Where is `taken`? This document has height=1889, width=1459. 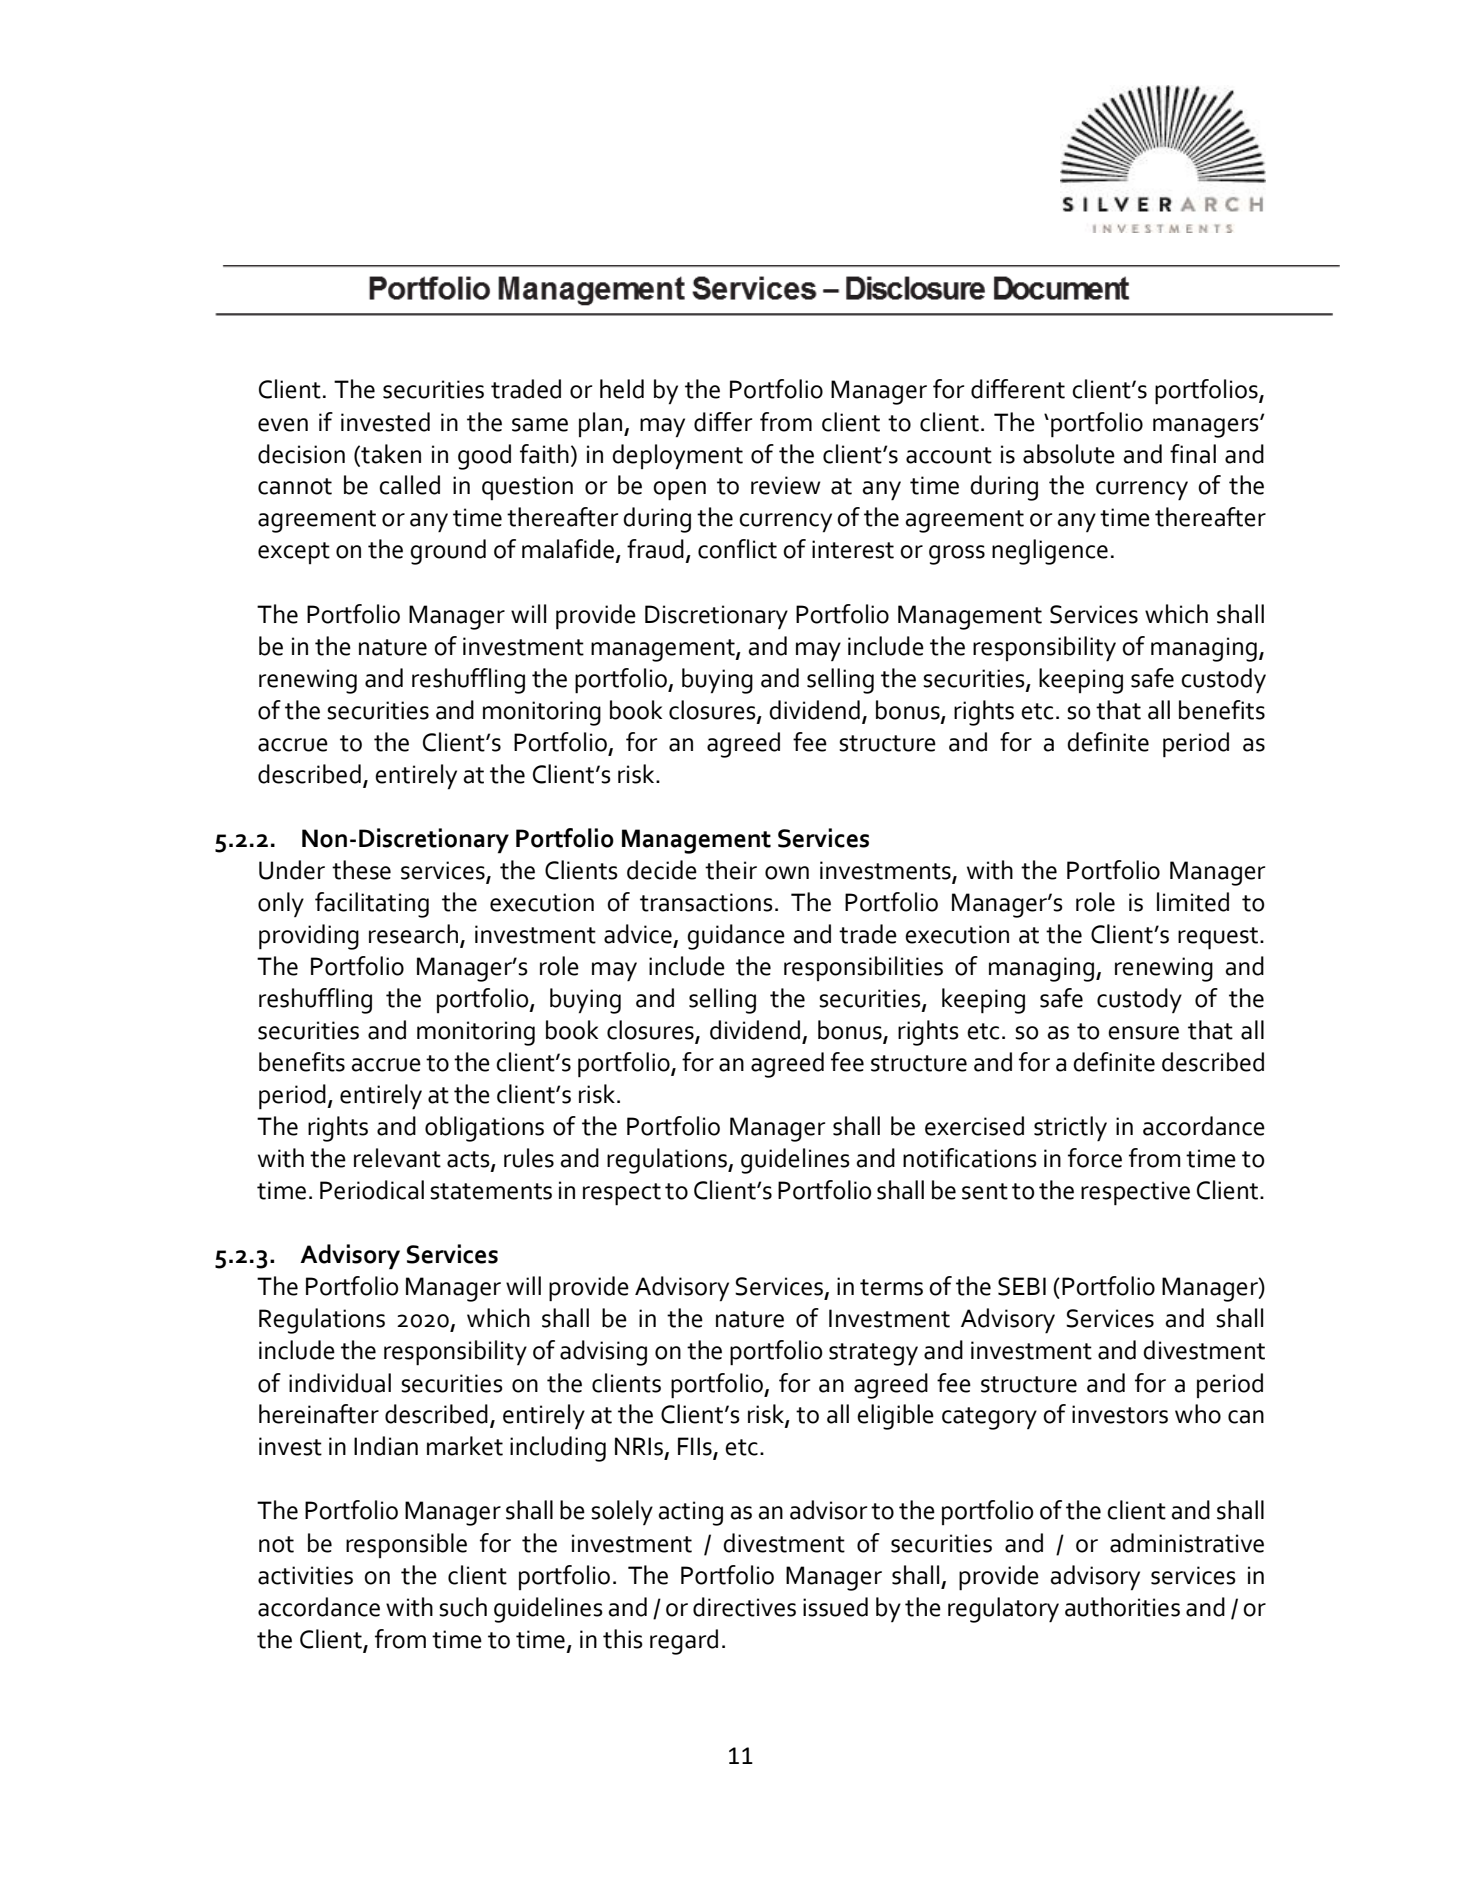 taken is located at coordinates (390, 454).
